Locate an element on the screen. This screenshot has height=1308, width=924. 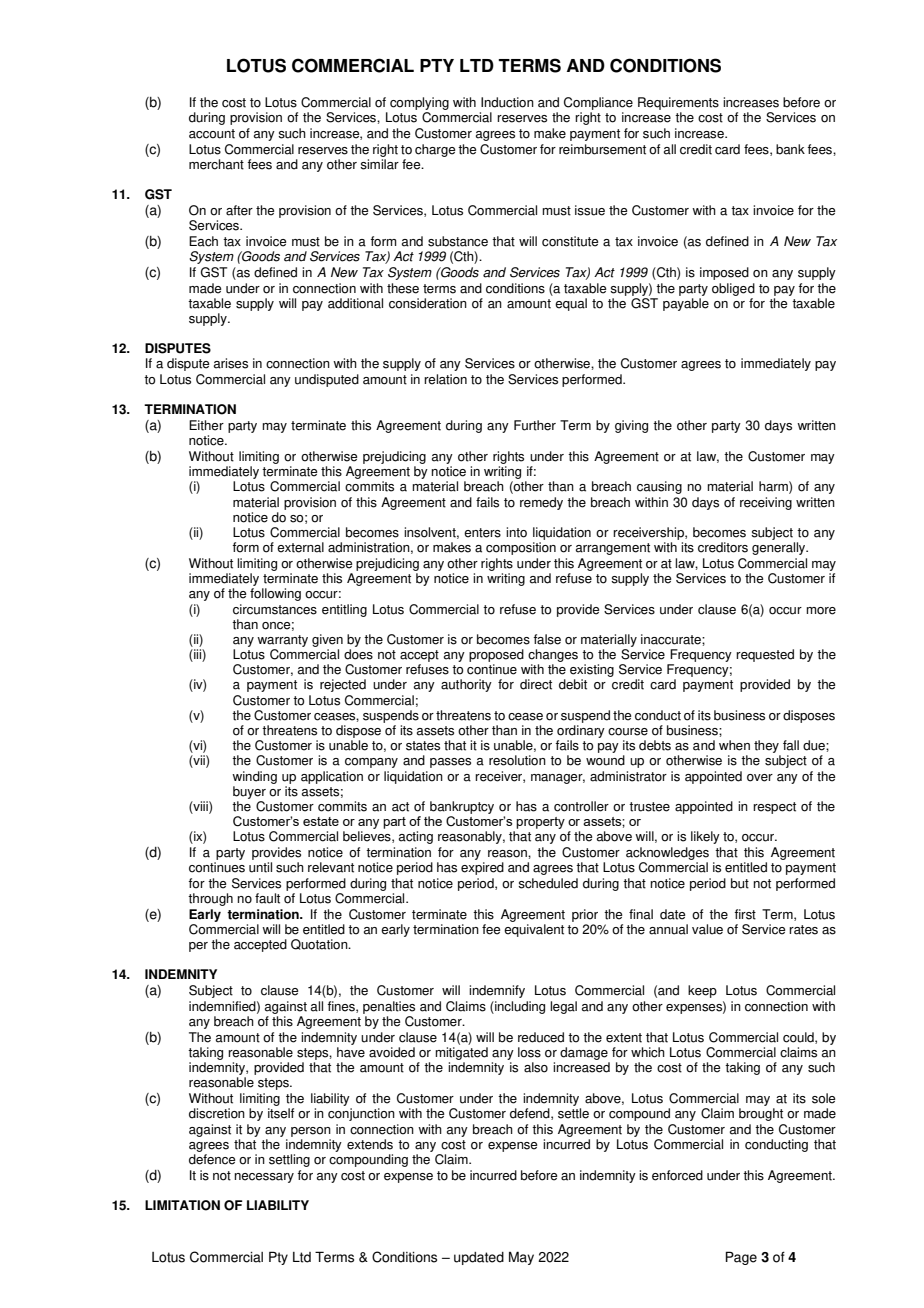
warranty is located at coordinates (282, 641).
